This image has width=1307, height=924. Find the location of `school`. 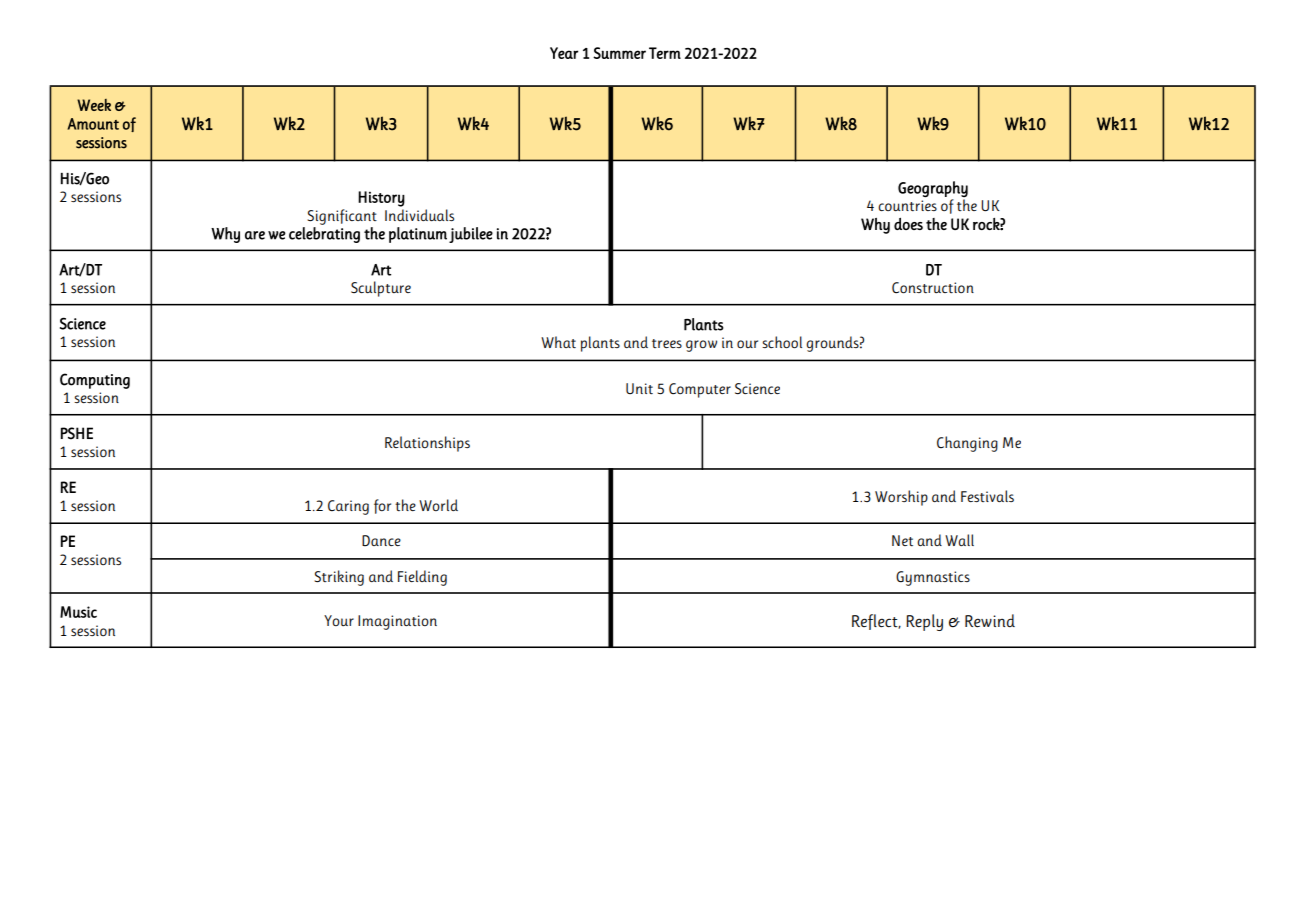

school is located at coordinates (782, 342).
